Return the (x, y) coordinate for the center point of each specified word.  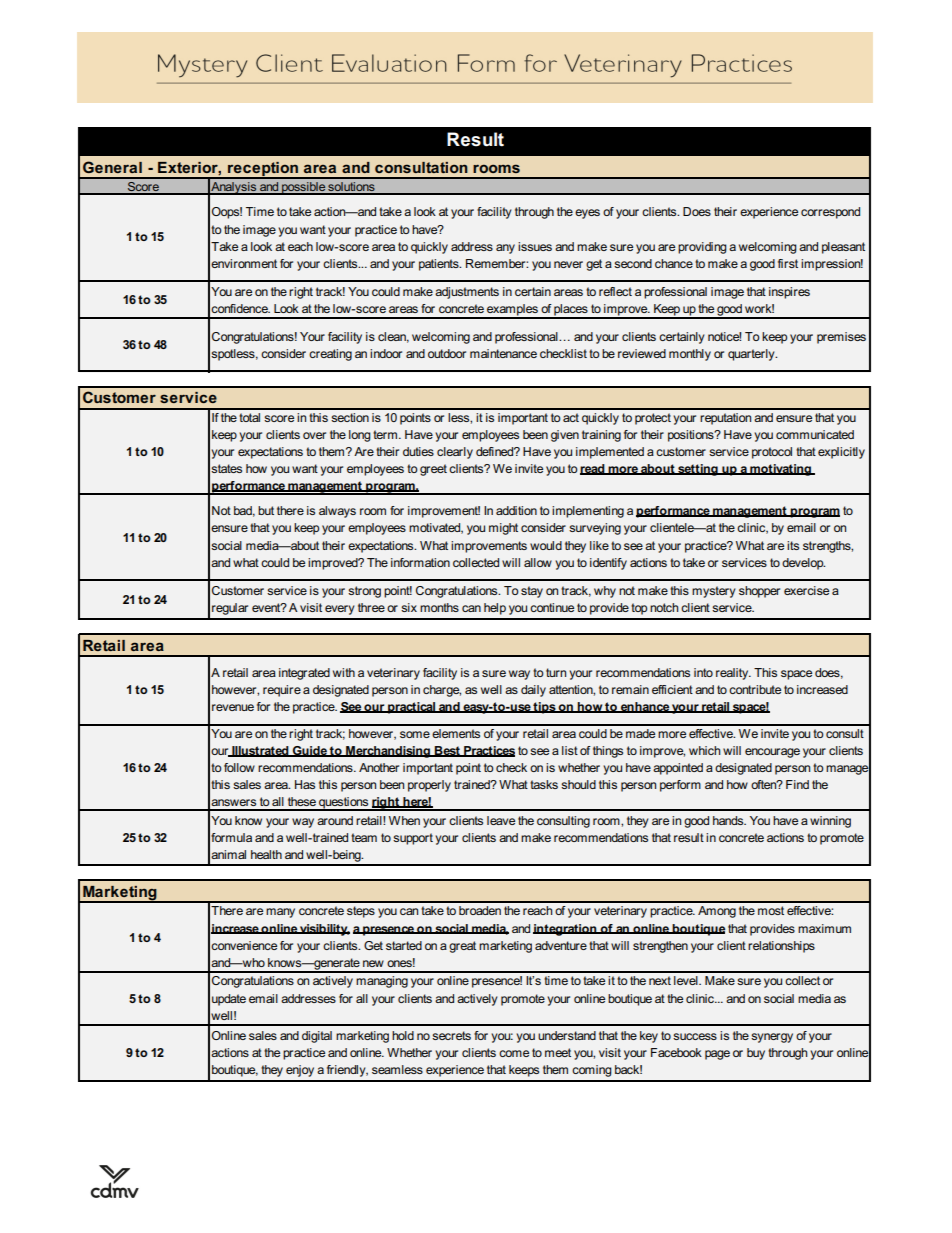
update (229, 1000)
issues (535, 246)
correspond (830, 213)
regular (230, 609)
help (495, 609)
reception (263, 170)
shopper (759, 592)
